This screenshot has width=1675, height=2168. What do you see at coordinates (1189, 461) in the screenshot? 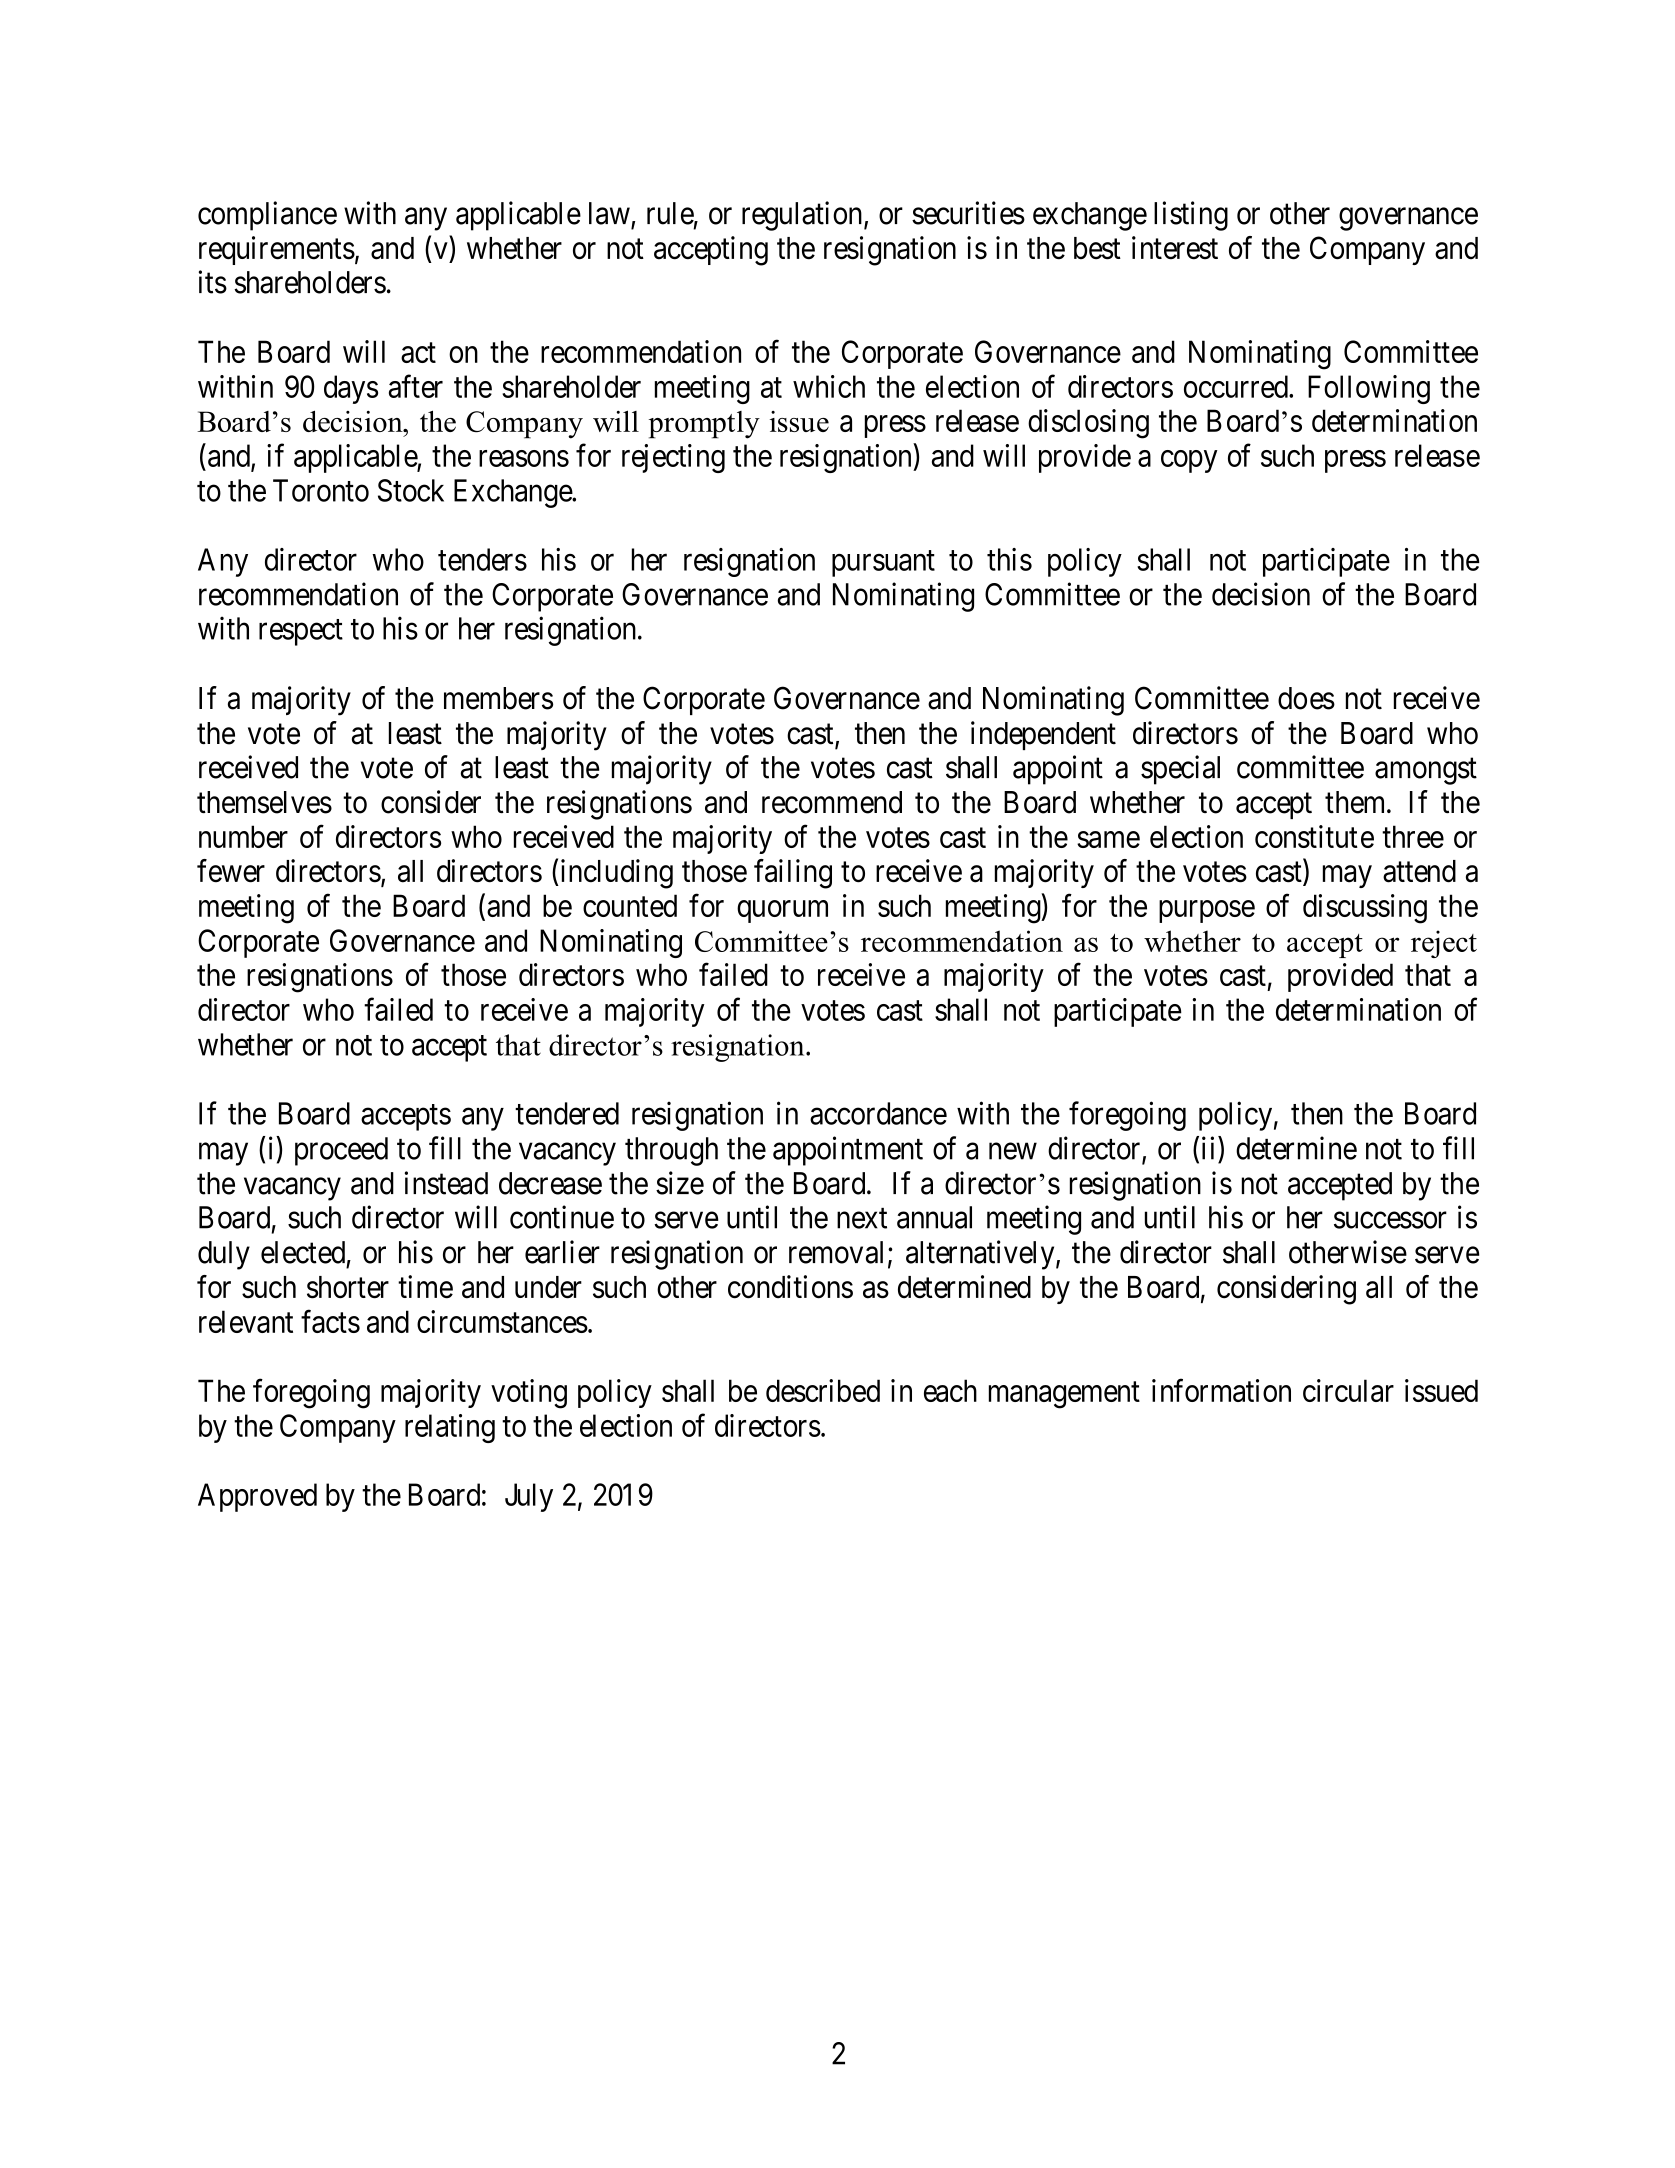
I see `copy` at bounding box center [1189, 461].
